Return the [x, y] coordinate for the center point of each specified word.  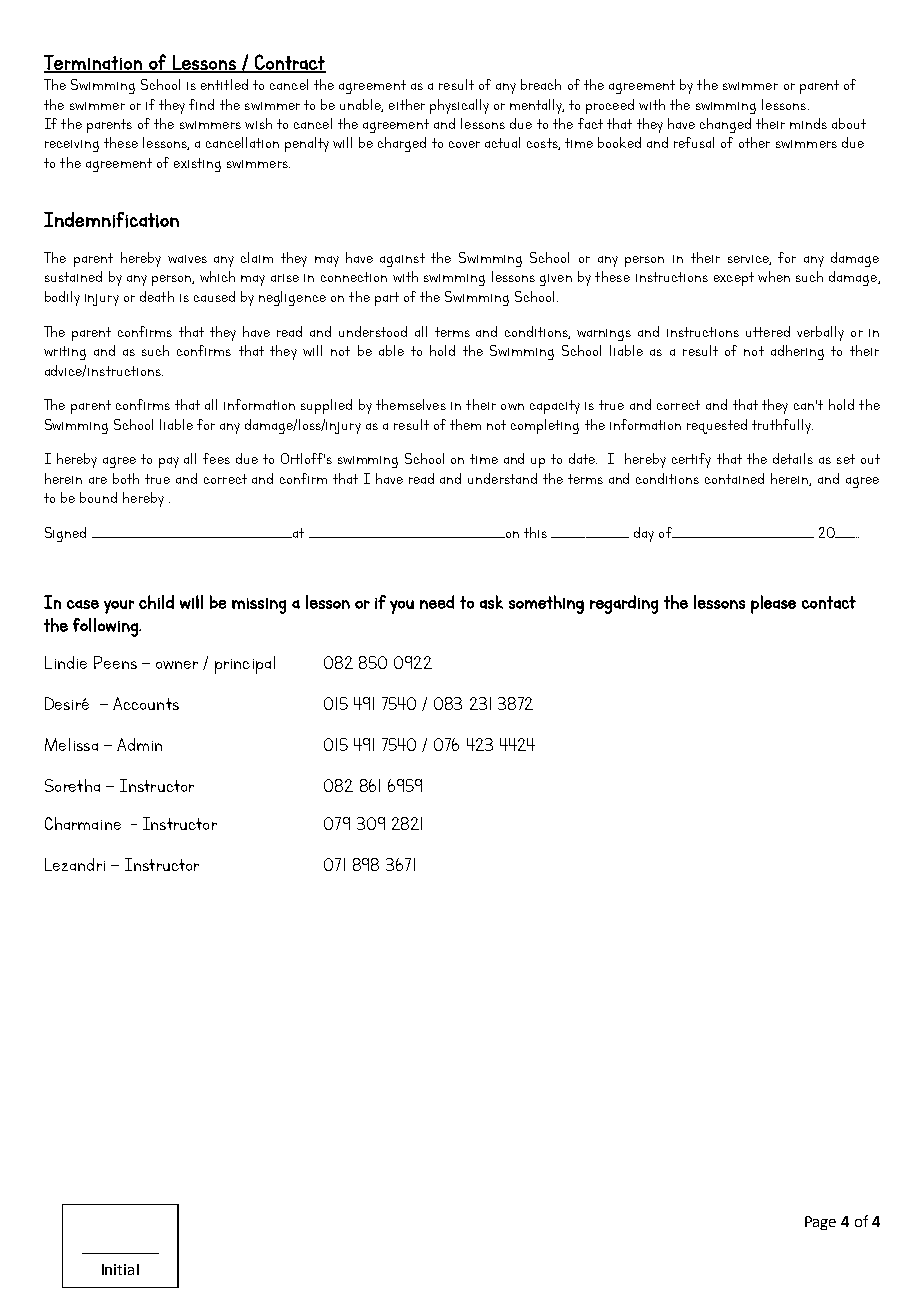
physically [459, 106]
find [201, 104]
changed [725, 125]
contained [734, 478]
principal [245, 665]
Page [820, 1223]
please [773, 604]
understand [502, 478]
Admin [139, 744]
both [126, 478]
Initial [120, 1269]
